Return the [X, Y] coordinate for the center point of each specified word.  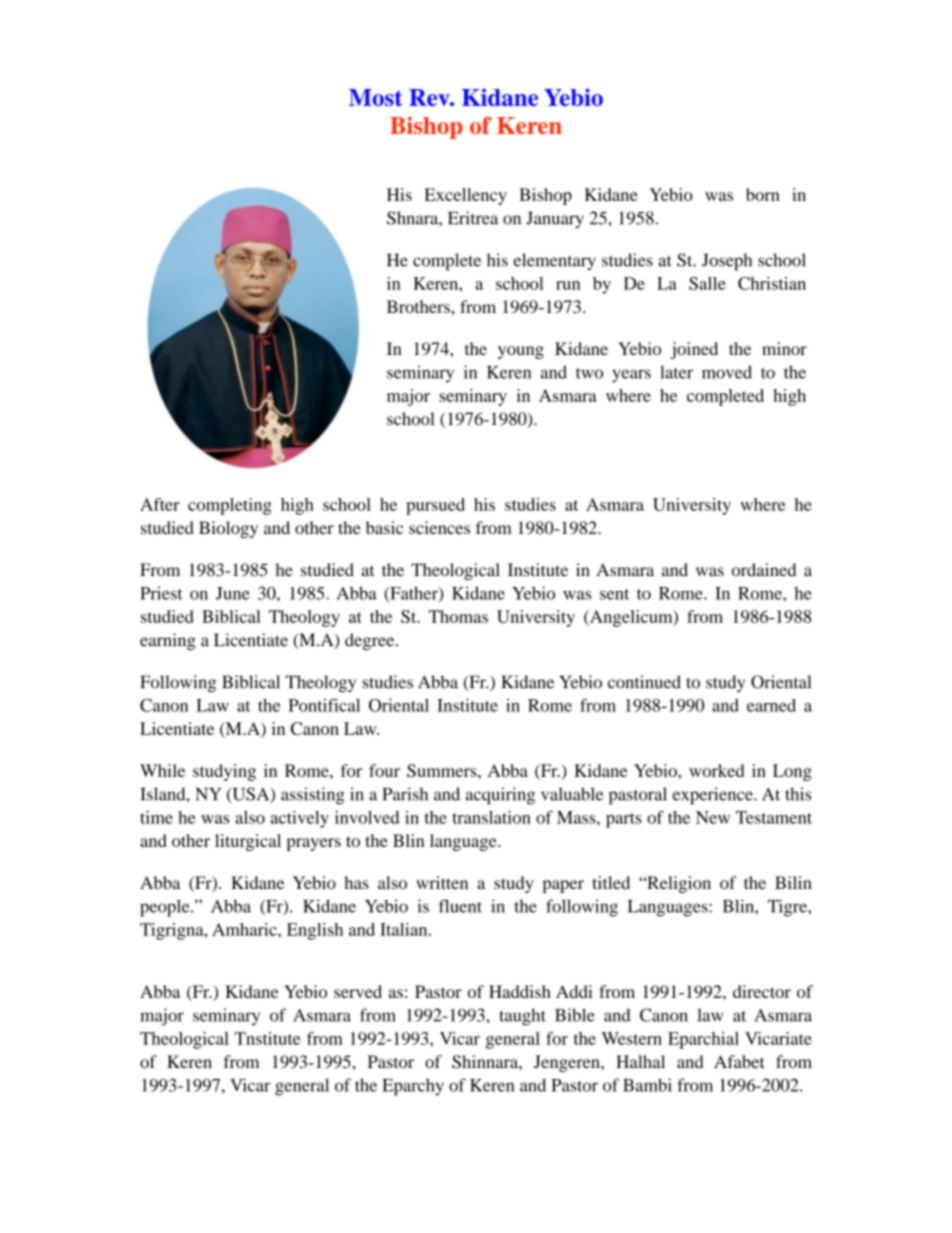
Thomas [458, 616]
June [233, 593]
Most [375, 97]
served [358, 991]
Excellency [465, 196]
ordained [764, 569]
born [763, 194]
